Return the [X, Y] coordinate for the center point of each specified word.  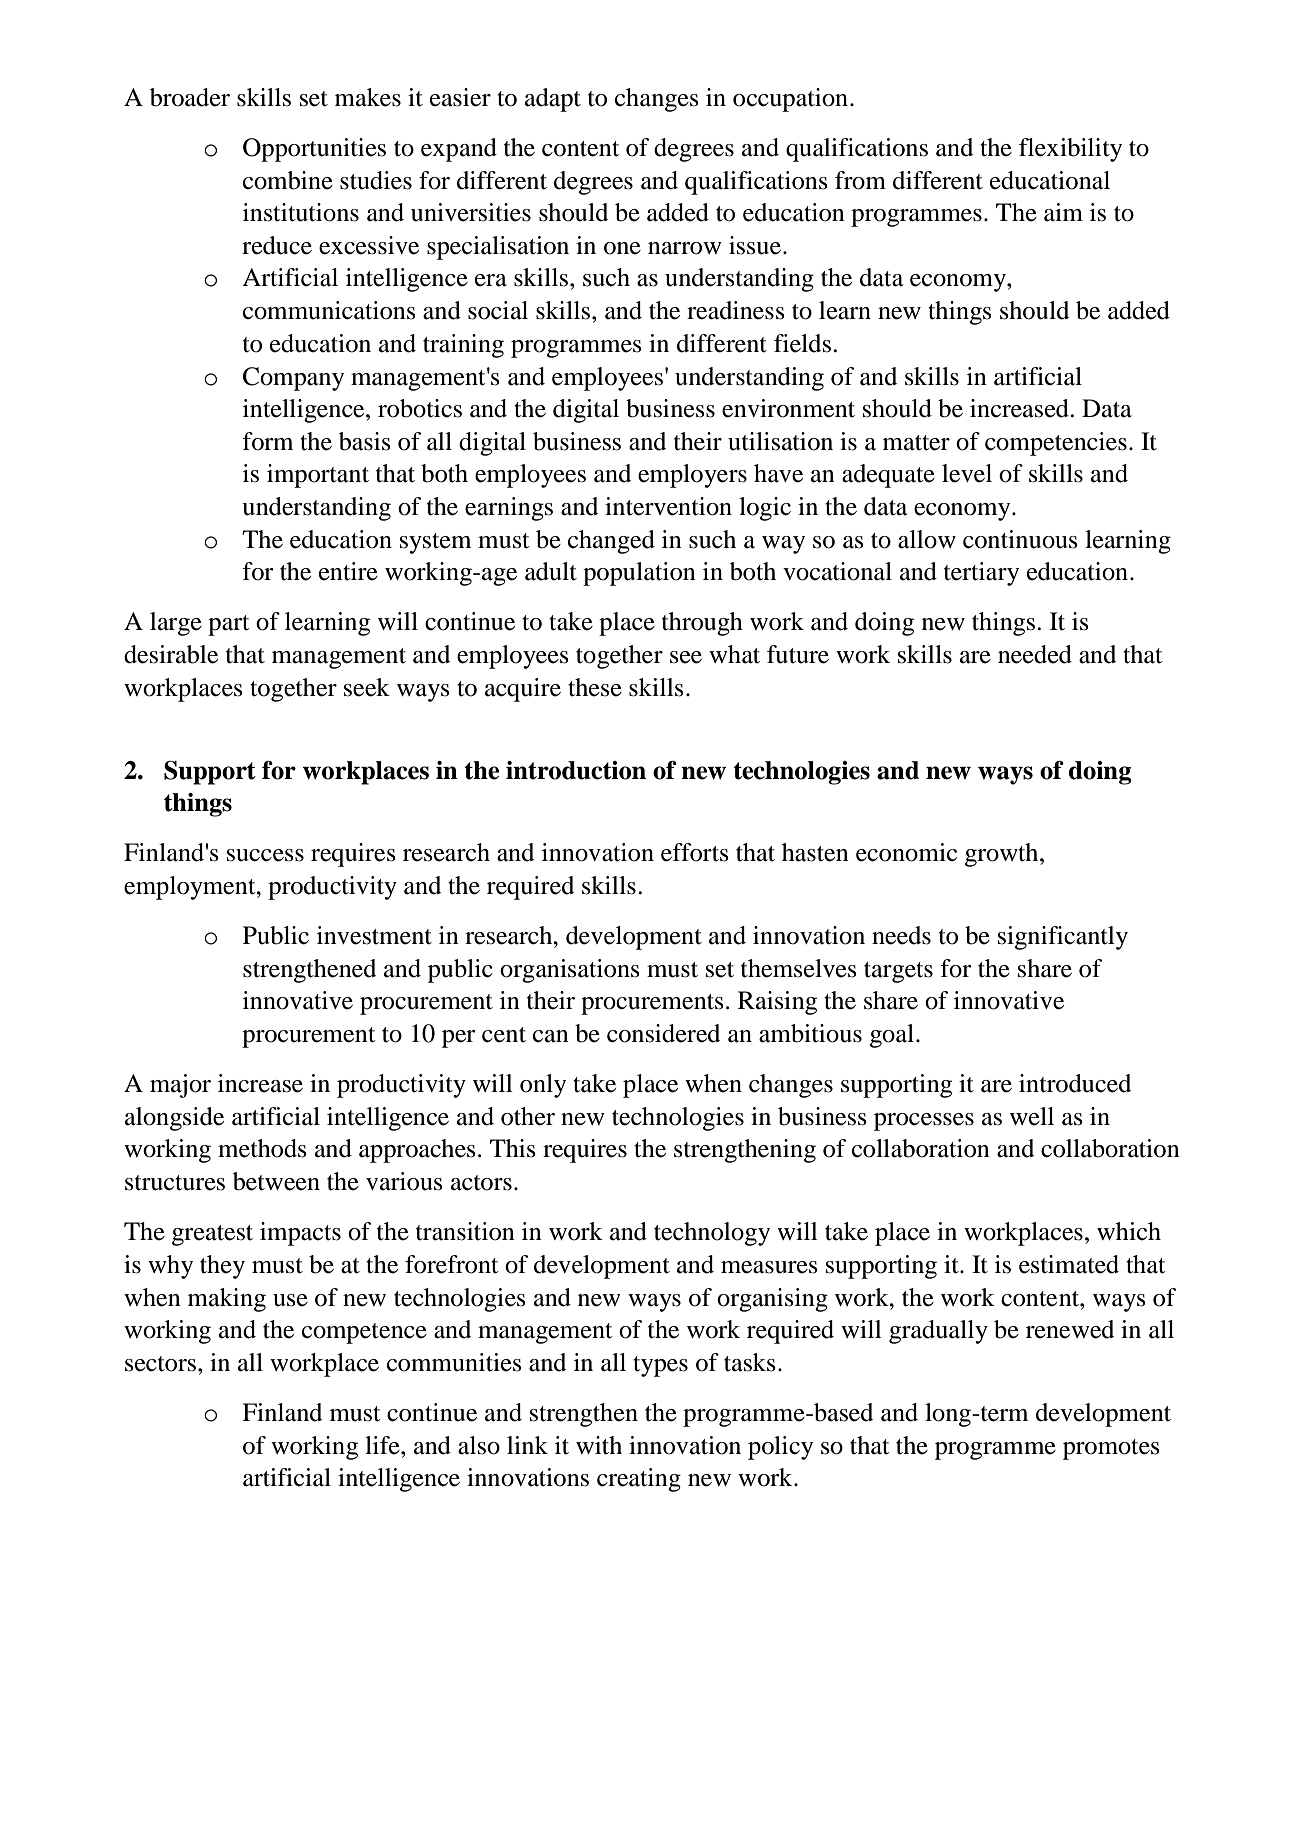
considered [663, 1033]
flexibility [1070, 150]
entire [348, 571]
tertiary [981, 574]
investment [374, 935]
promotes [1111, 1449]
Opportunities [314, 150]
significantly [1063, 938]
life [383, 1445]
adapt [553, 100]
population [639, 574]
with [599, 1445]
